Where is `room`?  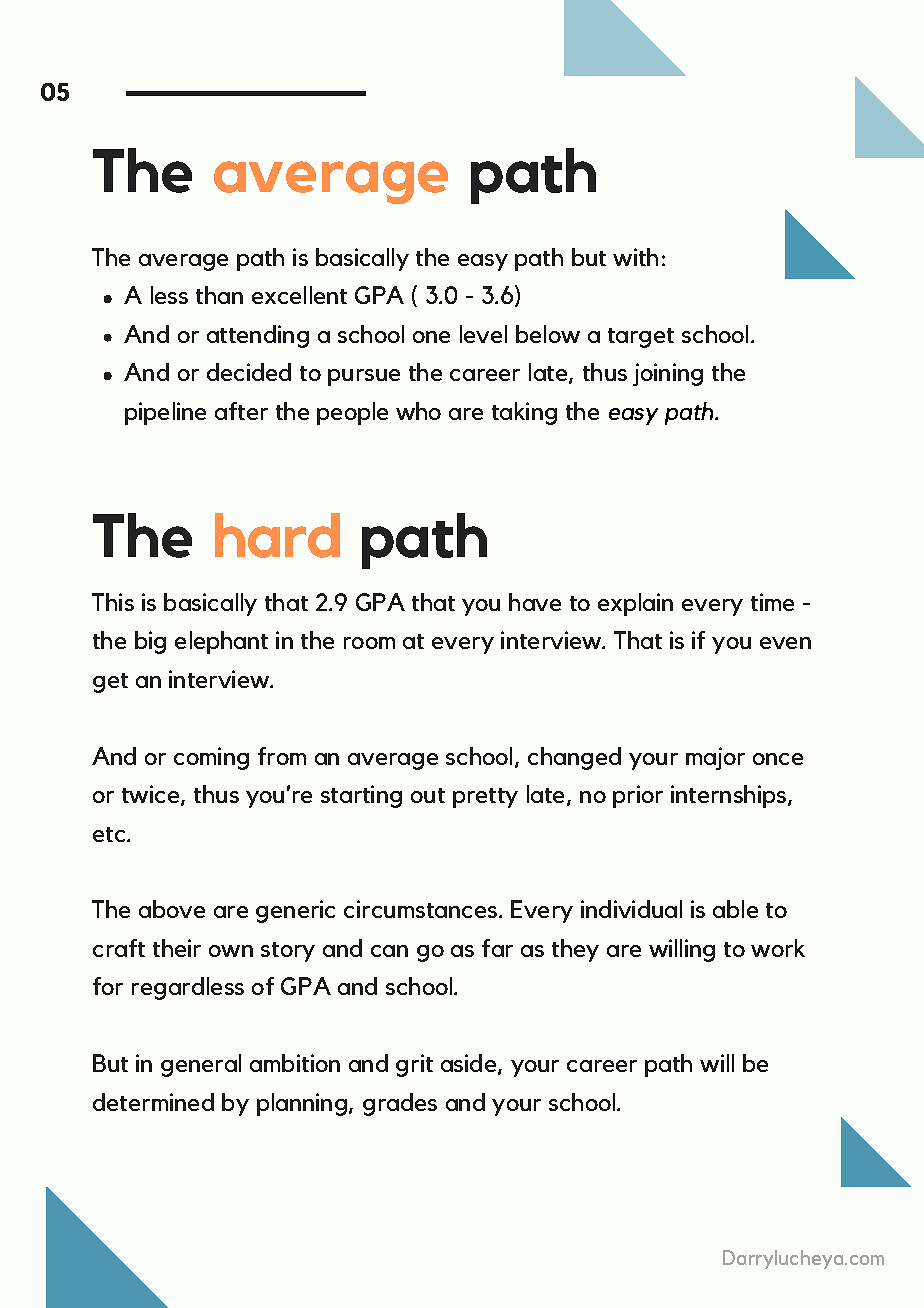 room is located at coordinates (369, 643).
